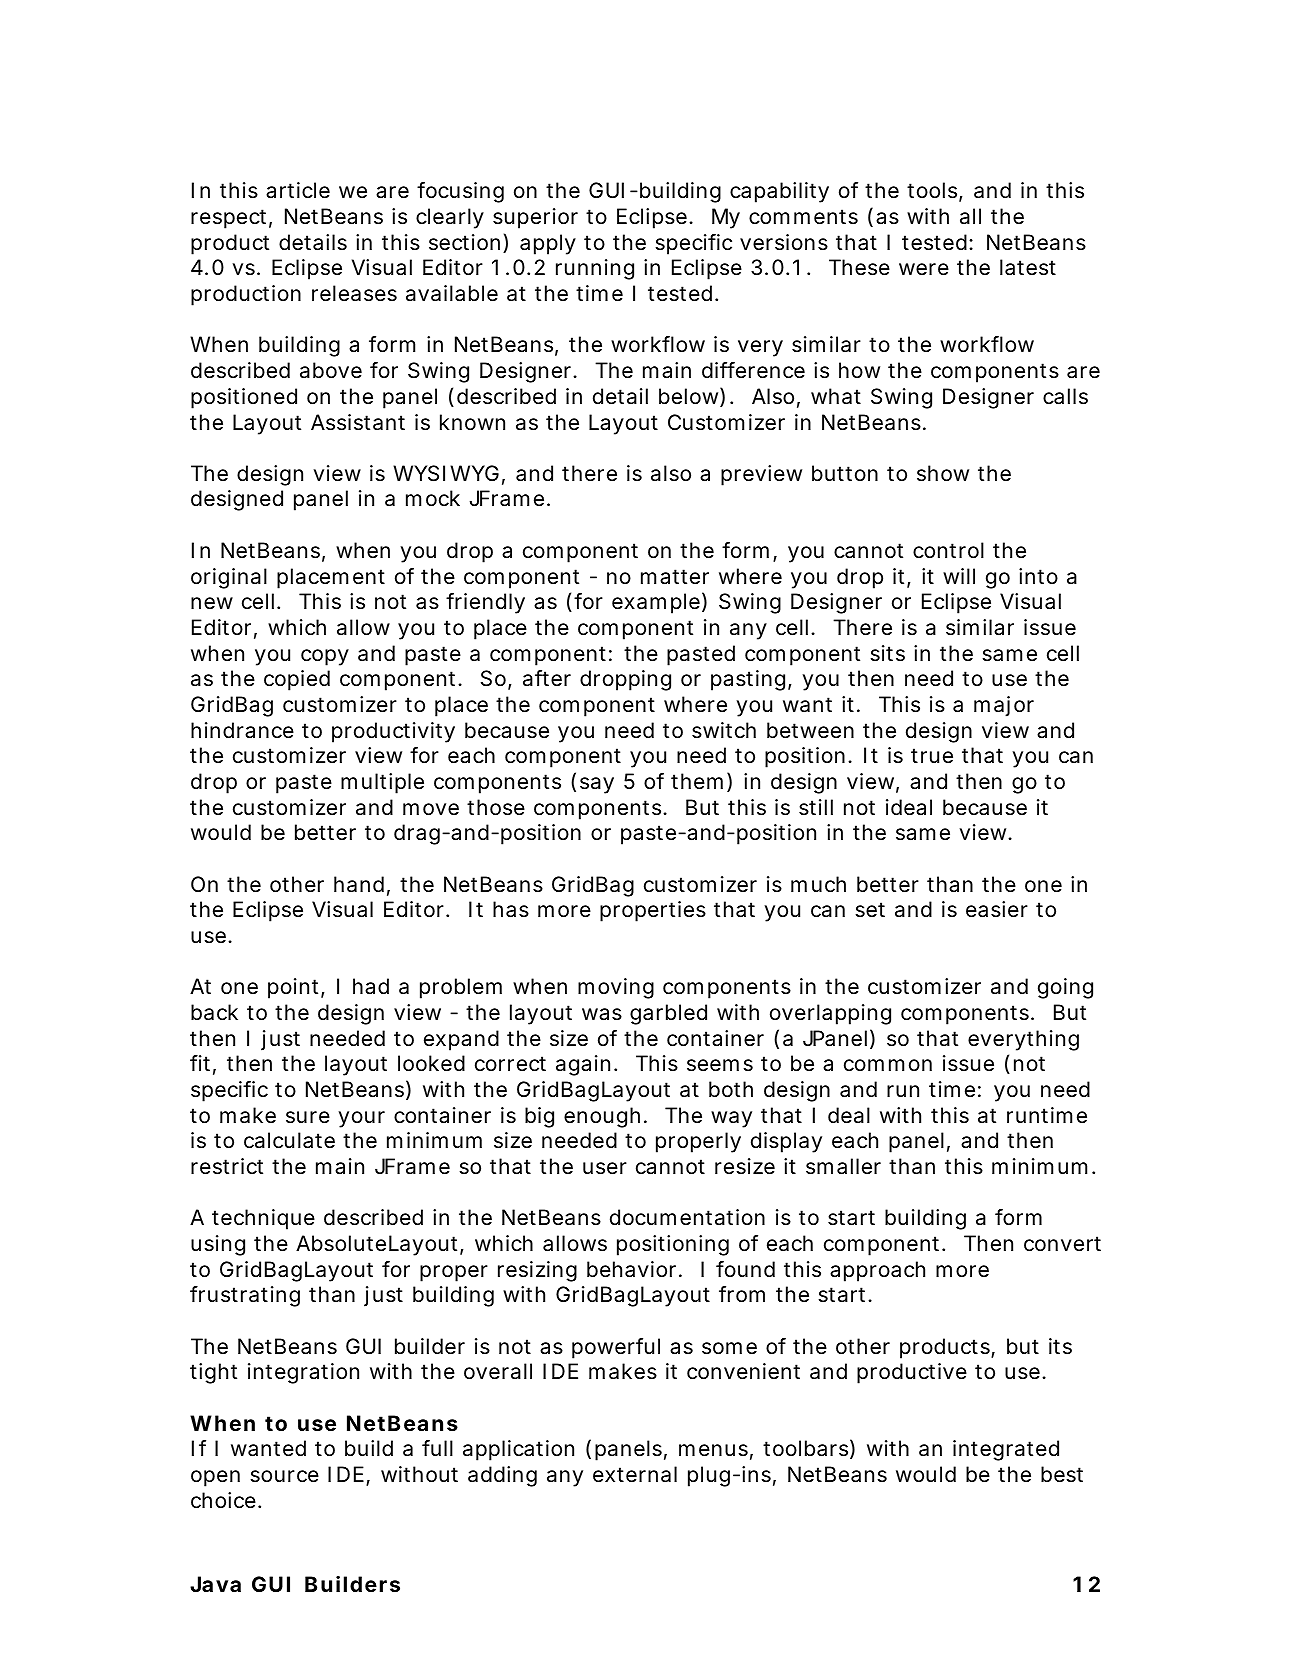  I want to click on original, so click(229, 578).
